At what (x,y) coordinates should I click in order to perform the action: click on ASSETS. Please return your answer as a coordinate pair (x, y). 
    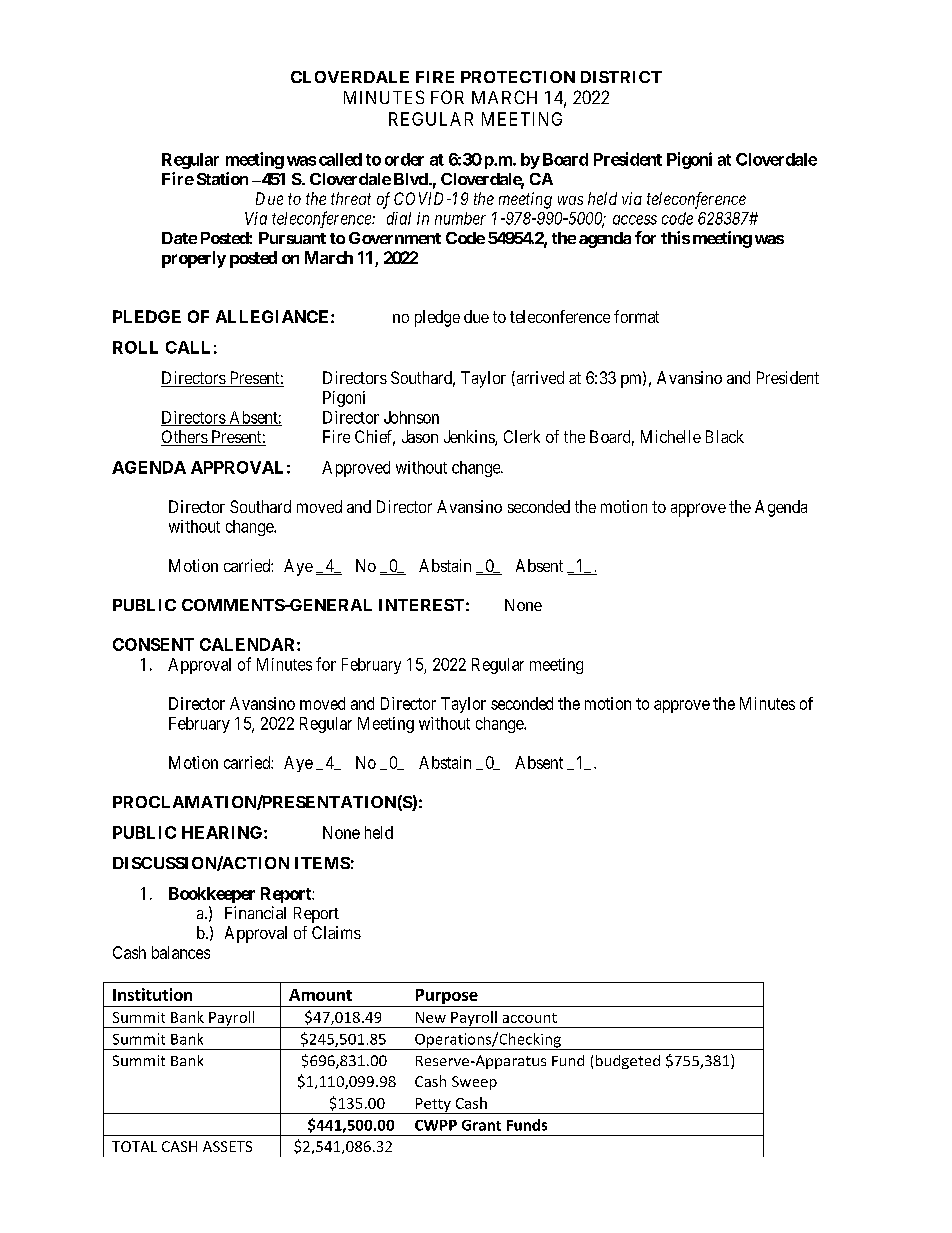
    Looking at the image, I should click on (227, 1146).
